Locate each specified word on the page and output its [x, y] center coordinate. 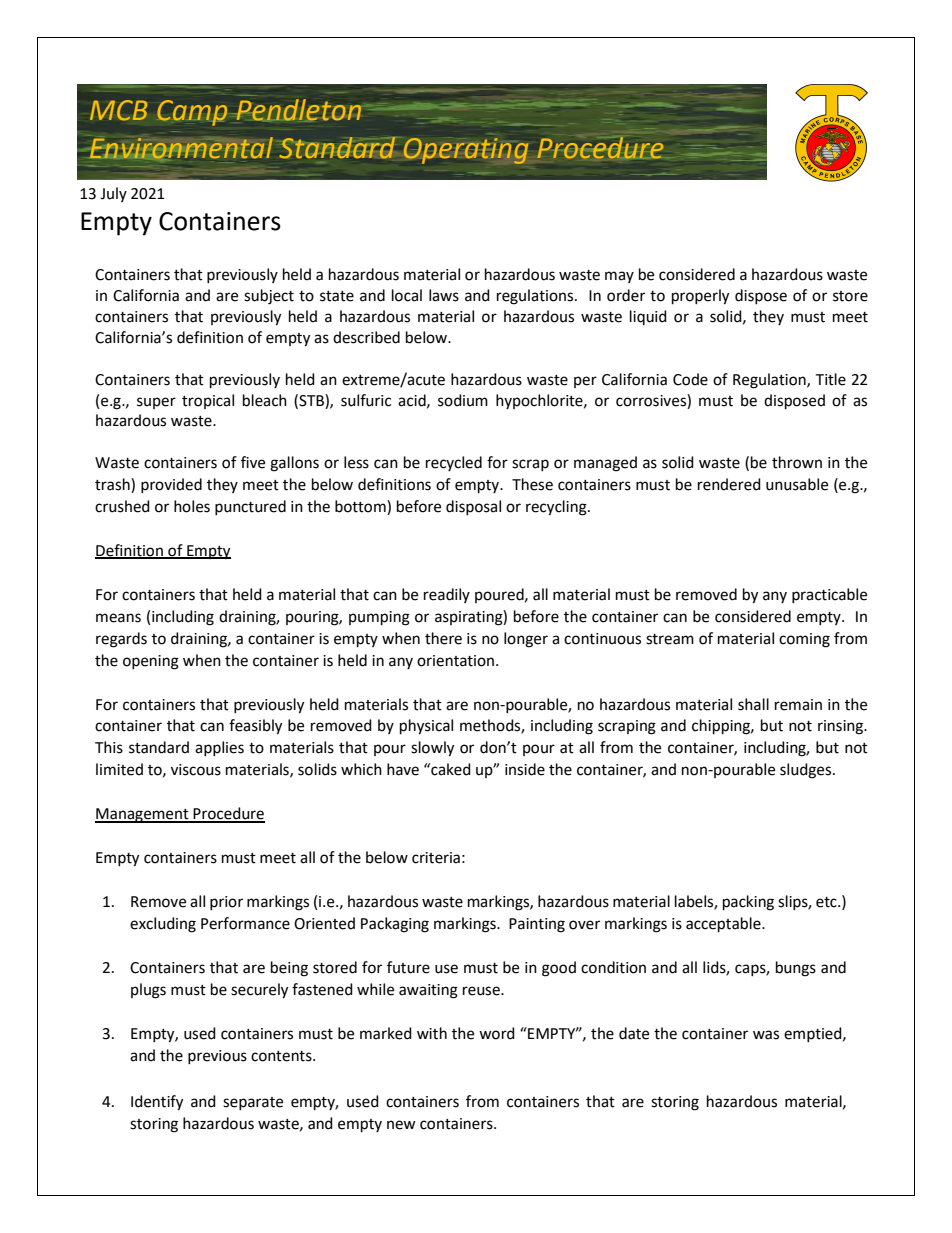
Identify [157, 1103]
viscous [196, 770]
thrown [797, 462]
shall [753, 704]
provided [171, 485]
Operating [466, 151]
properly [700, 297]
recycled [454, 463]
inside [525, 769]
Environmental [181, 148]
